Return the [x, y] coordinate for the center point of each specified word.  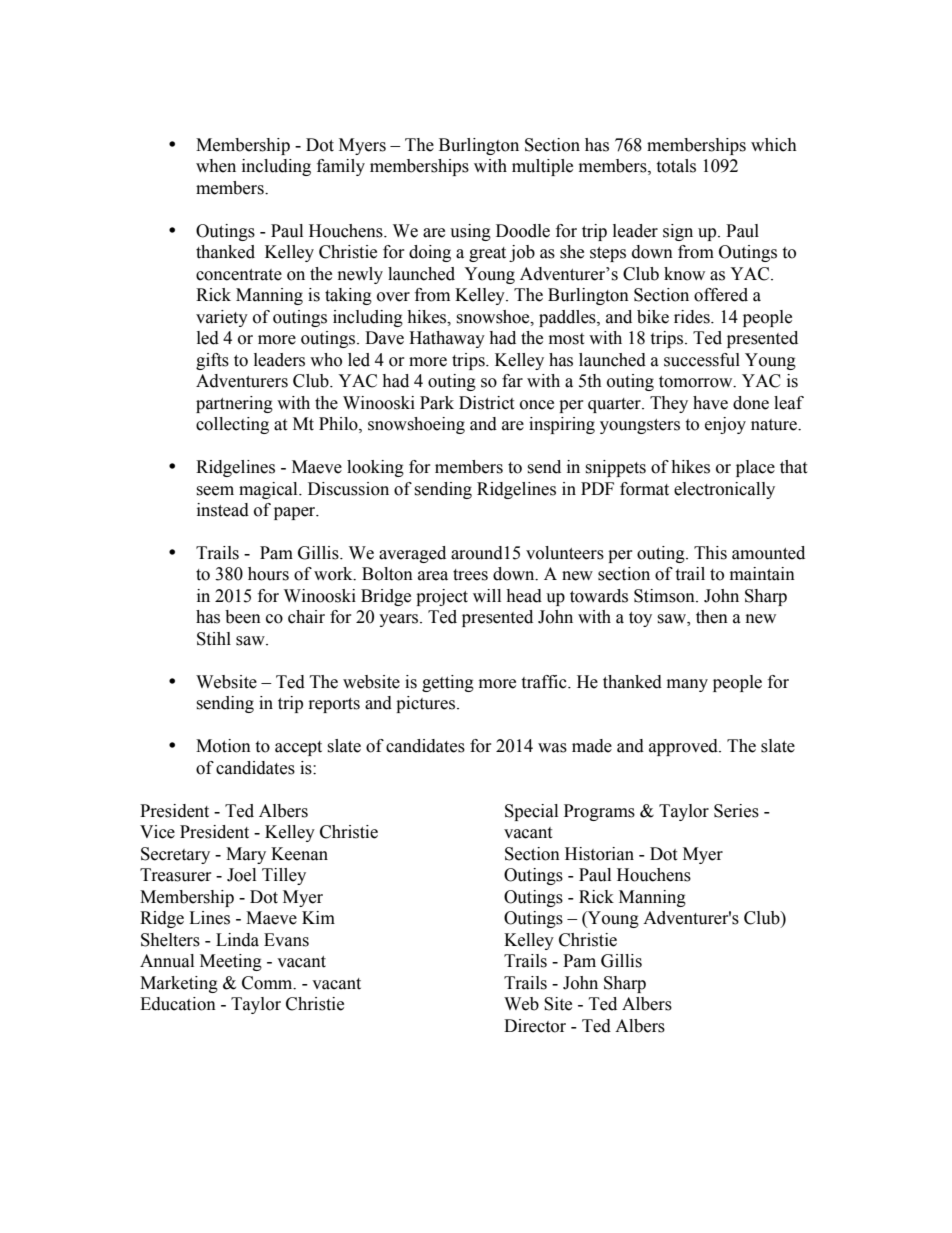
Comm [268, 983]
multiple [542, 167]
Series [736, 811]
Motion [223, 746]
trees [470, 575]
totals [676, 166]
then [712, 617]
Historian [599, 854]
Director [535, 1026]
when [216, 166]
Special [531, 812]
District [486, 403]
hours [268, 574]
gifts [212, 361]
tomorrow [697, 382]
